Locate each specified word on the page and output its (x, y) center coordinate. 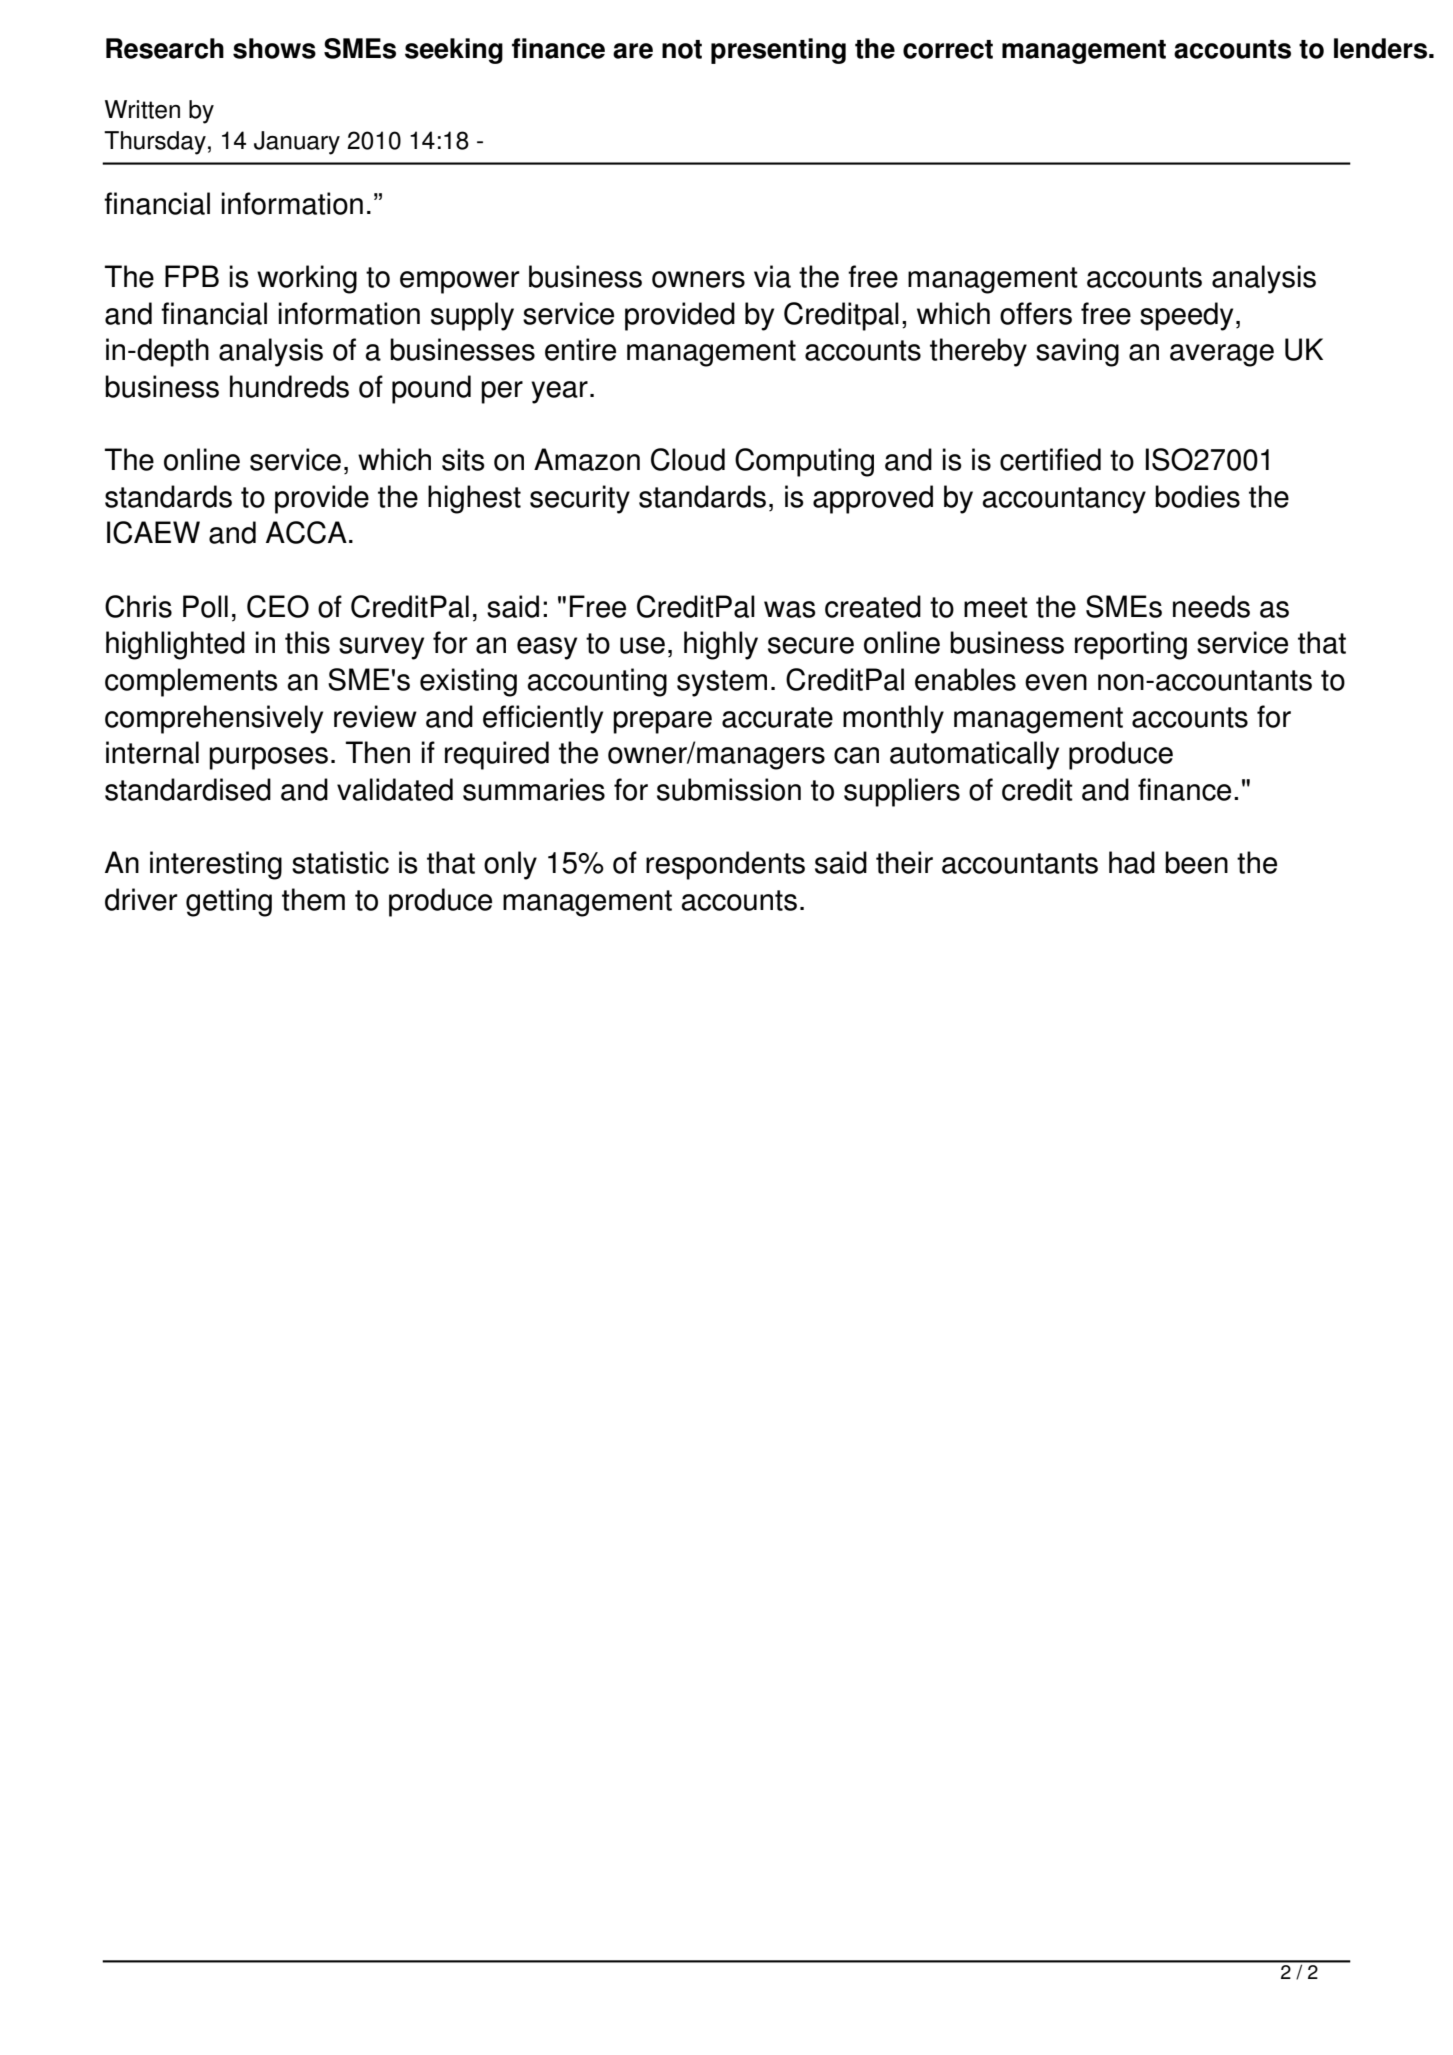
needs (1211, 606)
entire (580, 349)
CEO (278, 606)
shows (274, 48)
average (1222, 355)
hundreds (289, 386)
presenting (778, 51)
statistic (340, 862)
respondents (725, 865)
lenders (1380, 48)
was (790, 609)
